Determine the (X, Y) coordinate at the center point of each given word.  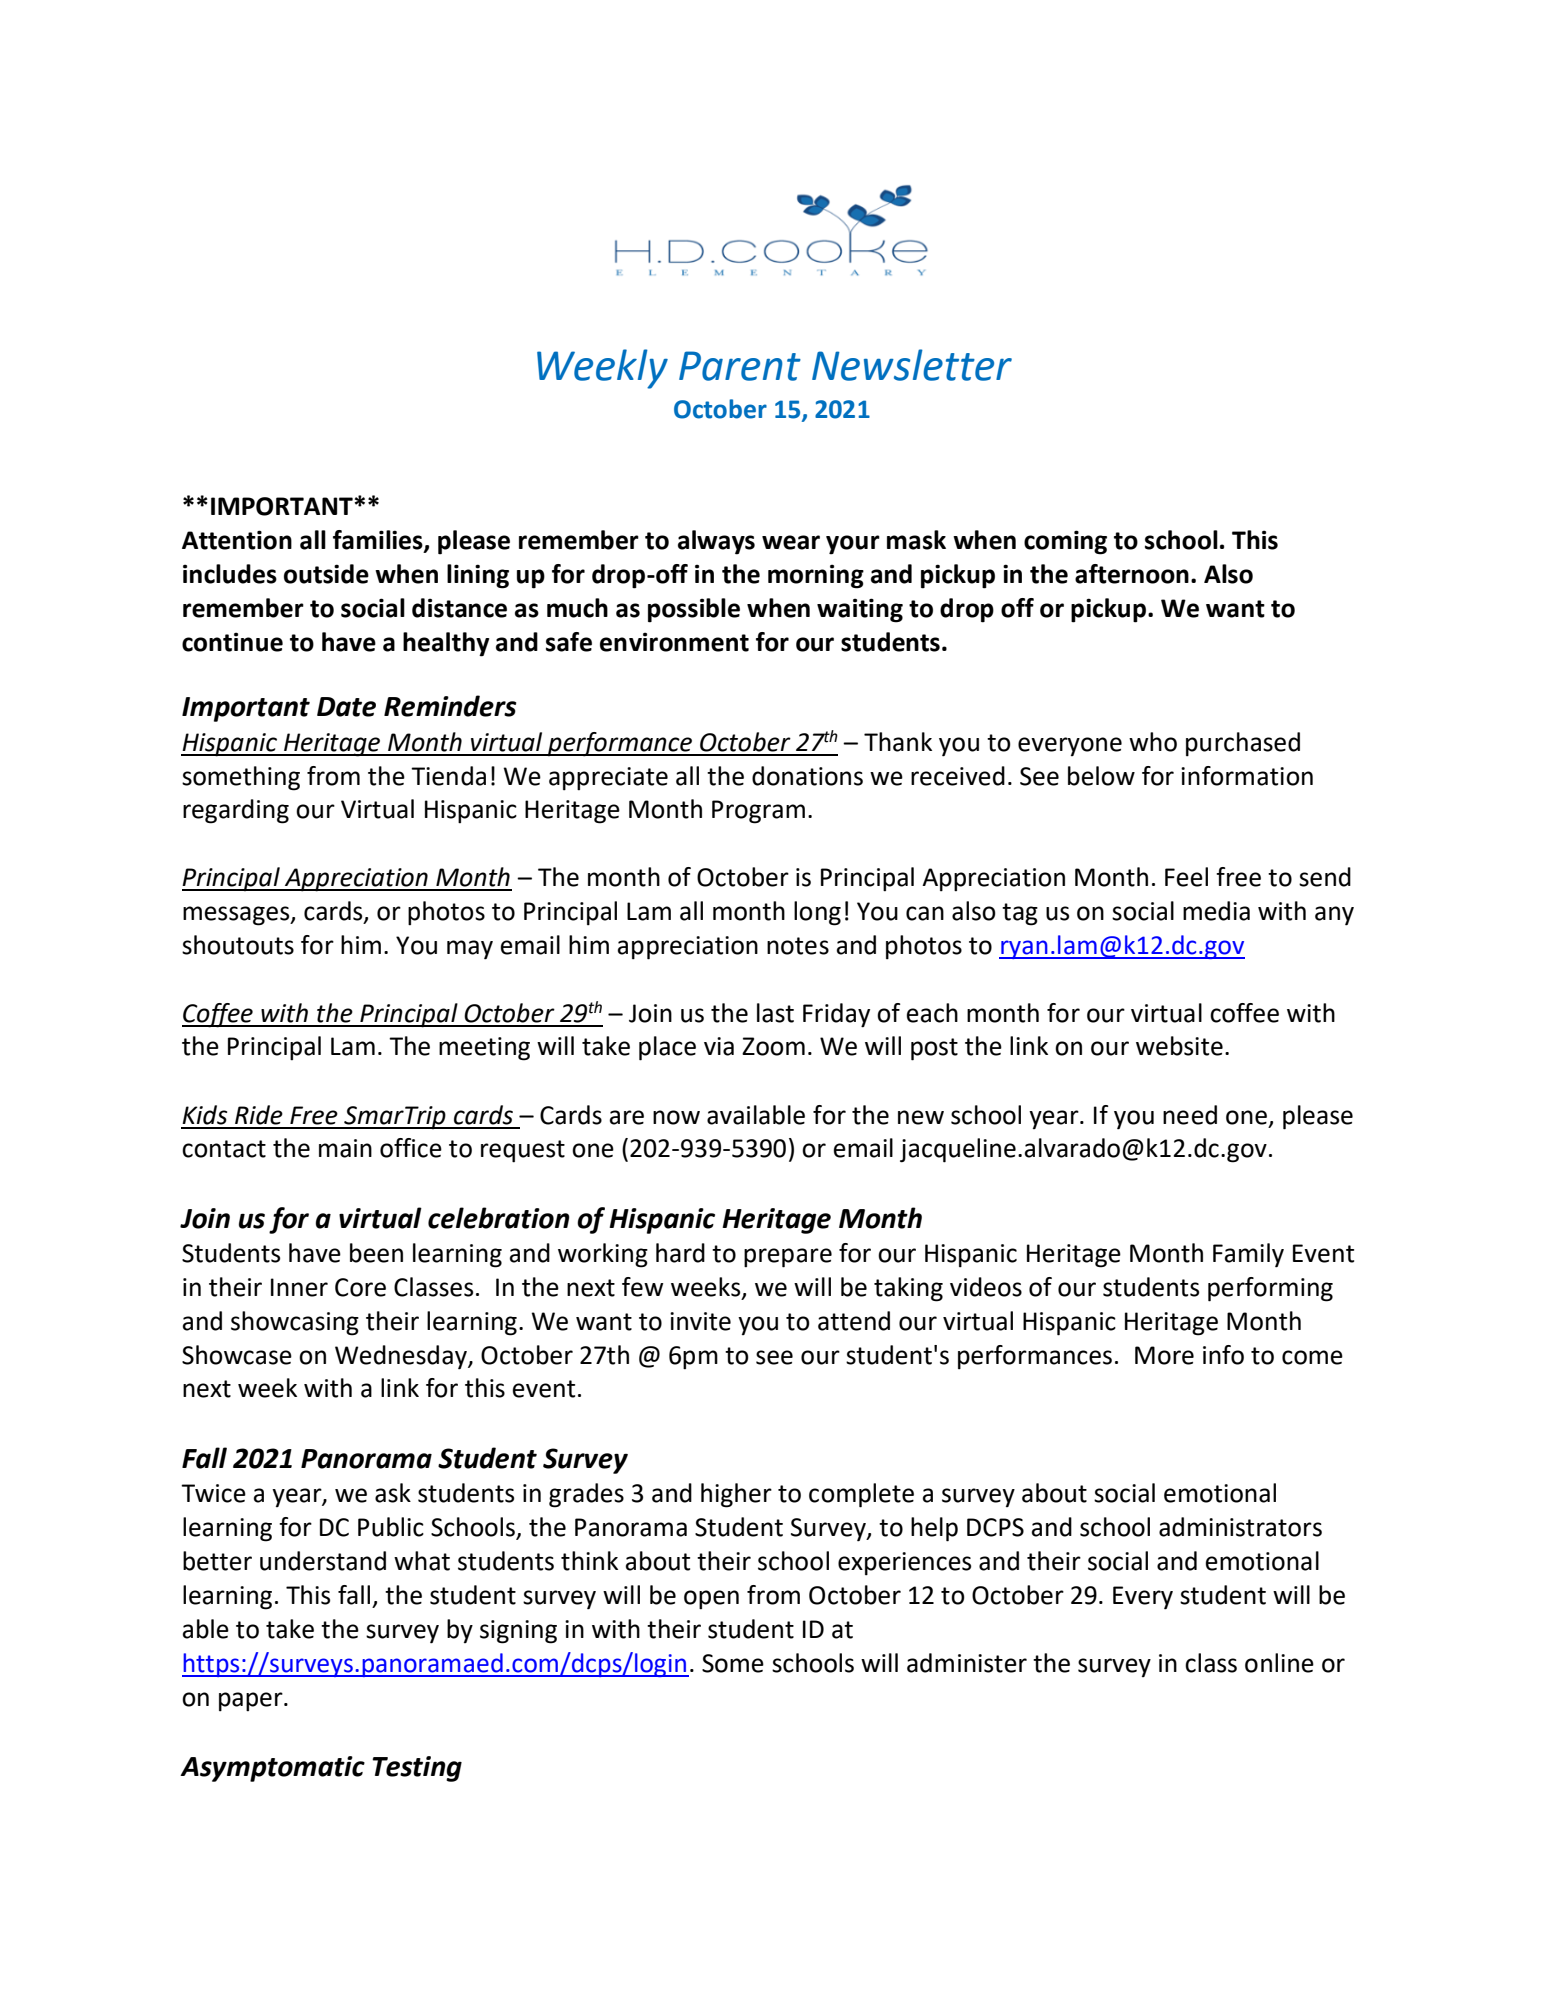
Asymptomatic (272, 1769)
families (379, 541)
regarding (236, 811)
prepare (788, 1258)
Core (360, 1287)
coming (1065, 542)
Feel (1186, 877)
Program (758, 812)
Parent (740, 366)
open (711, 1600)
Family (1248, 1255)
